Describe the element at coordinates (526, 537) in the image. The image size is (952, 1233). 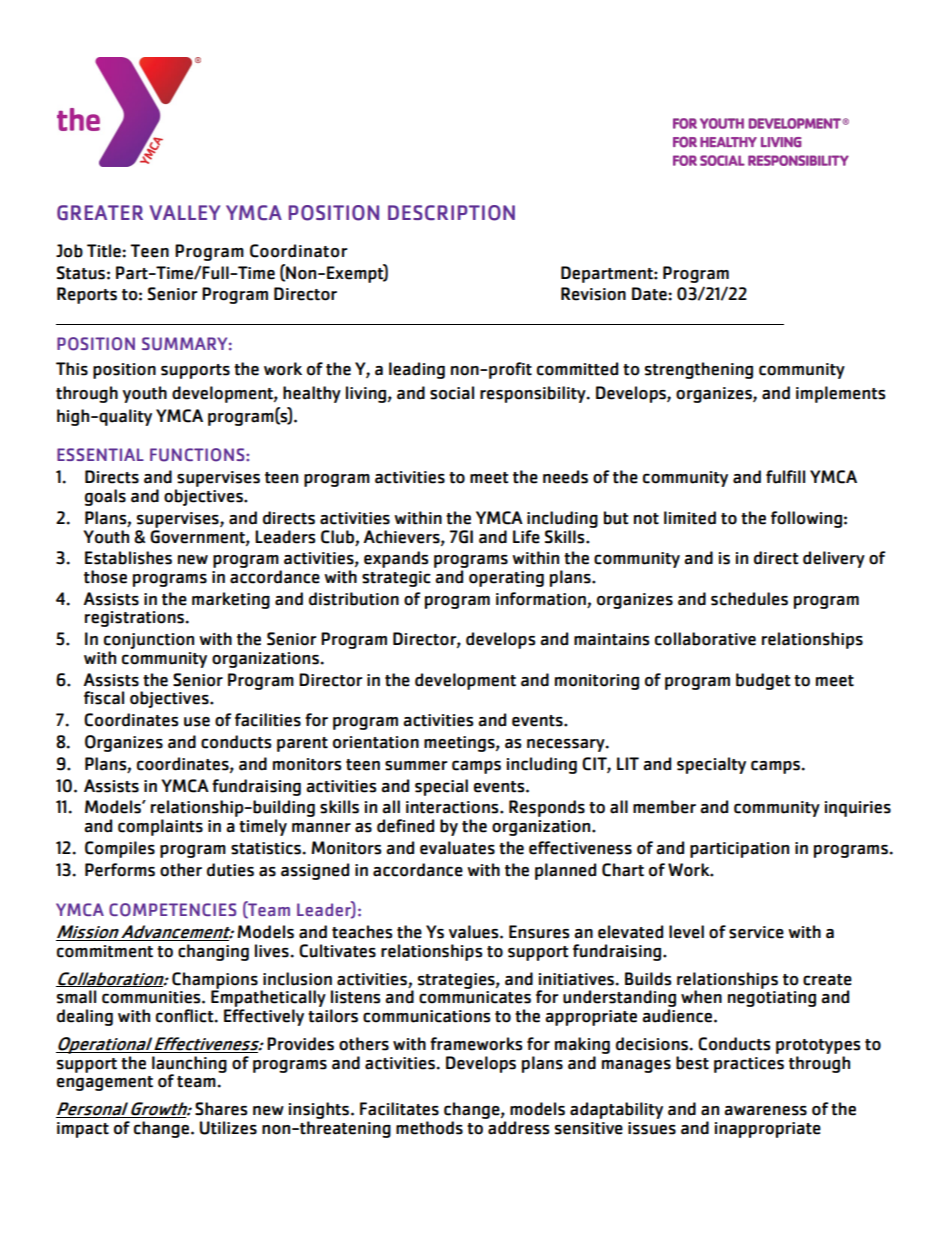
I see `Life` at that location.
